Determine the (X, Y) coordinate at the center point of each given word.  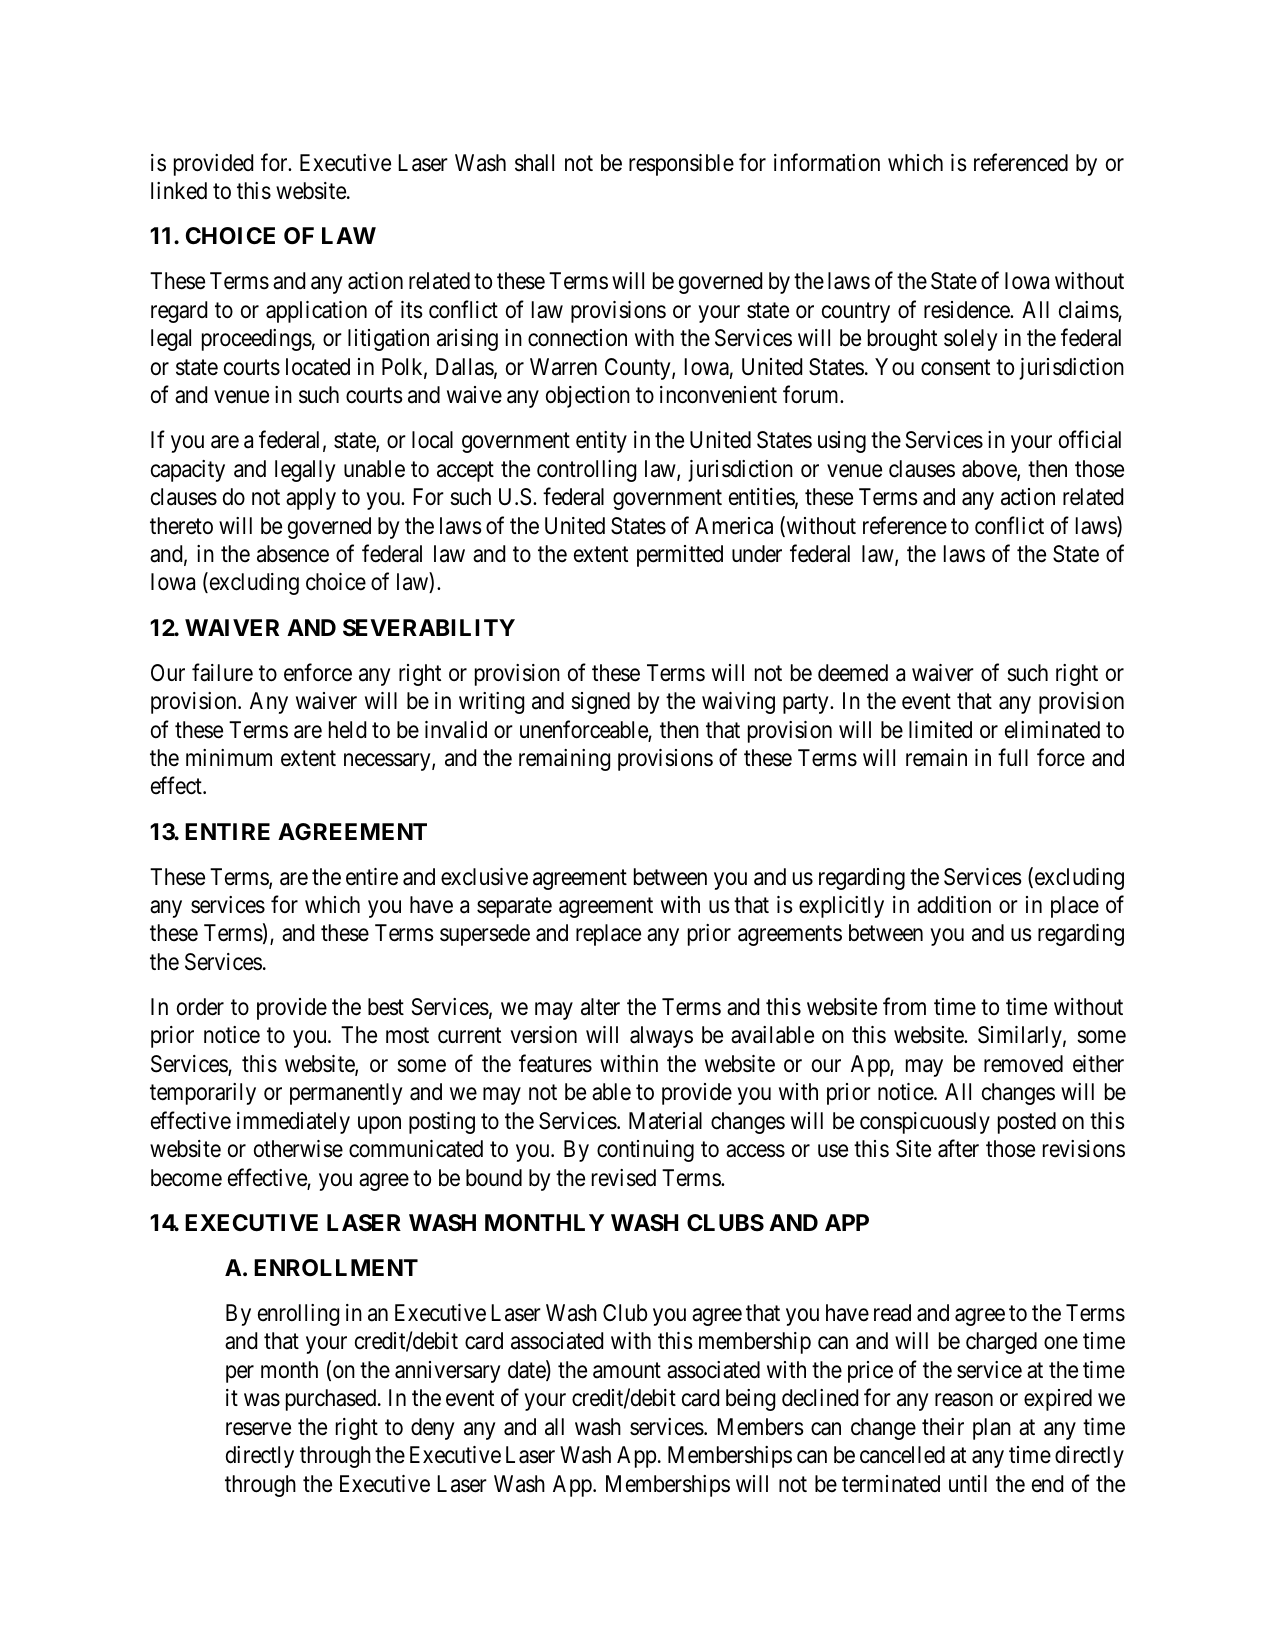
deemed (853, 673)
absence (293, 554)
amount (627, 1370)
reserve (258, 1429)
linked (179, 191)
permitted (680, 556)
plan (992, 1429)
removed (1023, 1064)
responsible (681, 165)
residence (967, 310)
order (200, 1007)
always (661, 1037)
